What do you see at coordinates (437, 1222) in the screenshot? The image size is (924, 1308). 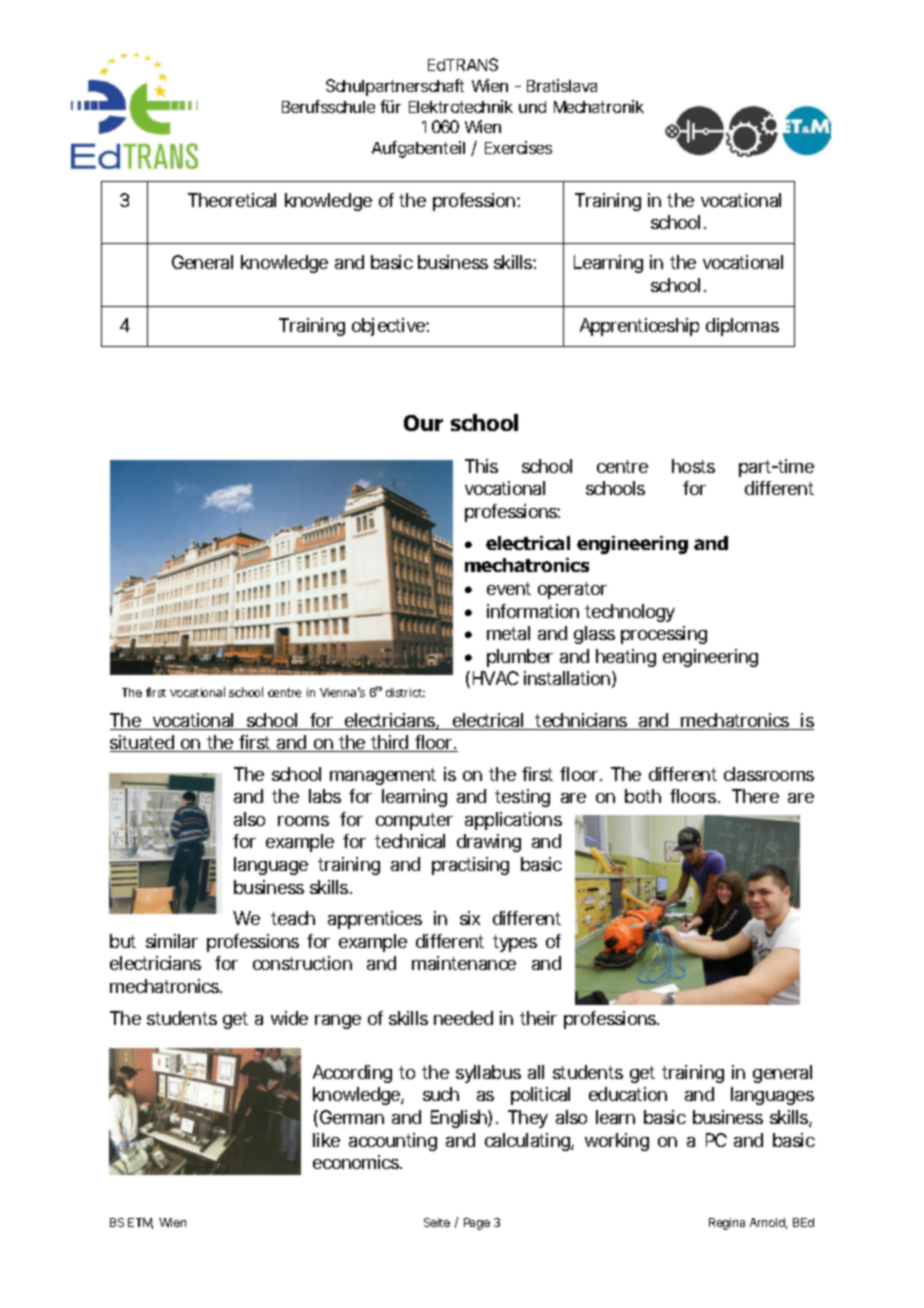 I see `Seite` at bounding box center [437, 1222].
